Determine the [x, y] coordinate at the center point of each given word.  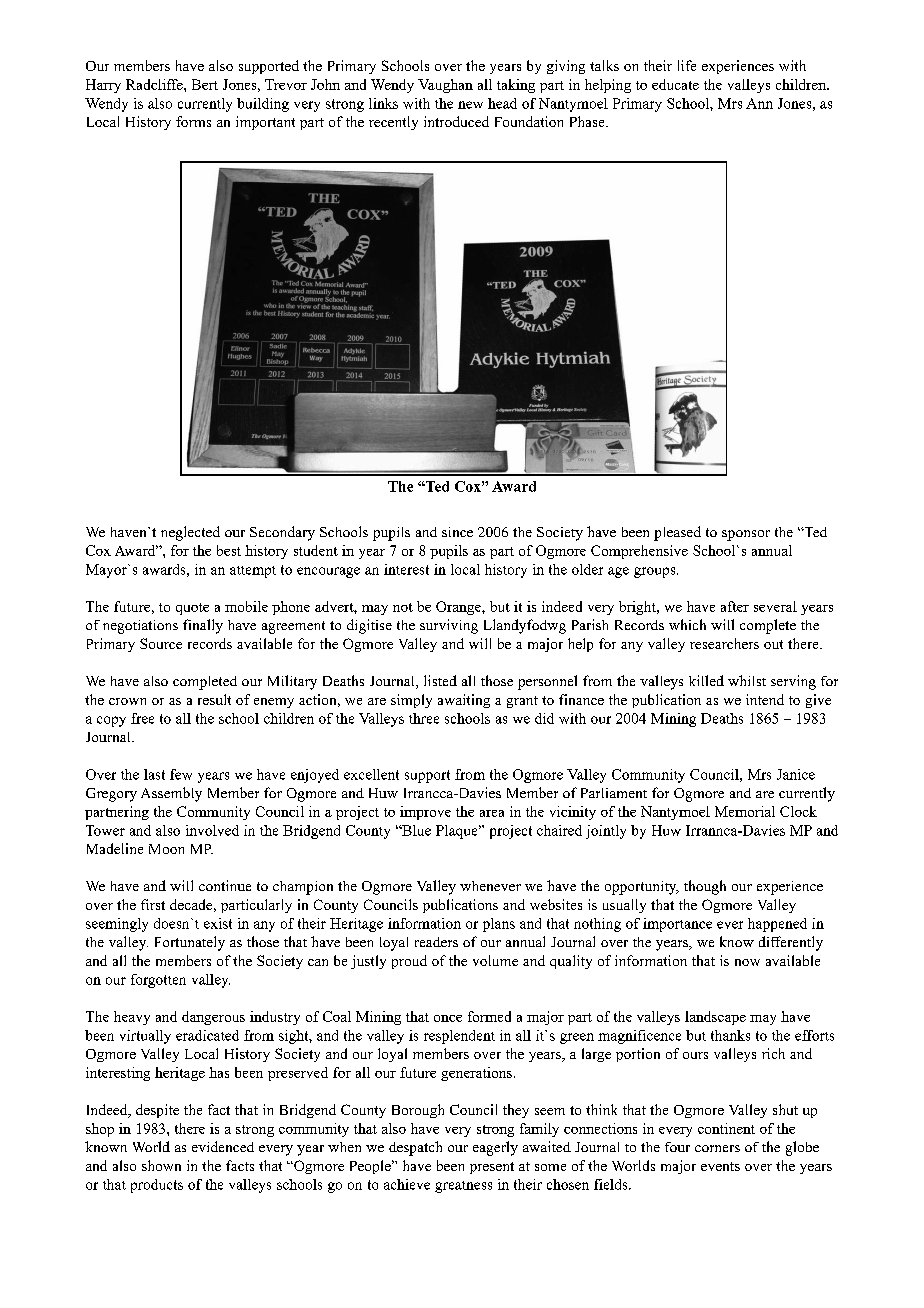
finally [203, 626]
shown [161, 1165]
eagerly [495, 1148]
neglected [190, 533]
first [153, 904]
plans [499, 925]
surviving [449, 626]
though [705, 887]
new [470, 105]
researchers [724, 643]
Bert [205, 84]
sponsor [746, 535]
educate [675, 84]
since [457, 532]
